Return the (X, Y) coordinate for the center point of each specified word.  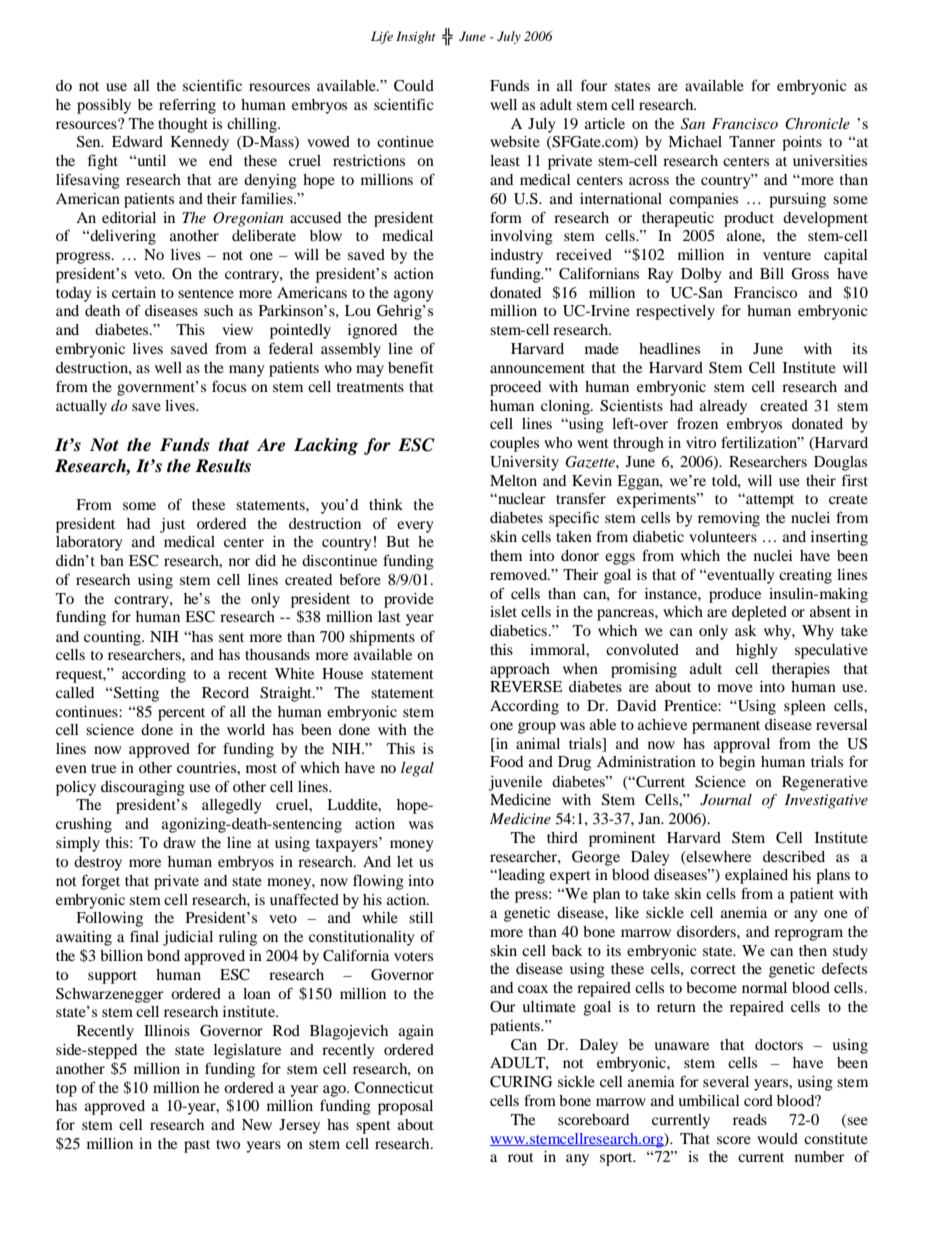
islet (503, 611)
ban (112, 560)
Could (414, 86)
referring (187, 106)
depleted (759, 613)
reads (750, 1119)
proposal (405, 1107)
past (197, 1146)
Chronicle (817, 124)
